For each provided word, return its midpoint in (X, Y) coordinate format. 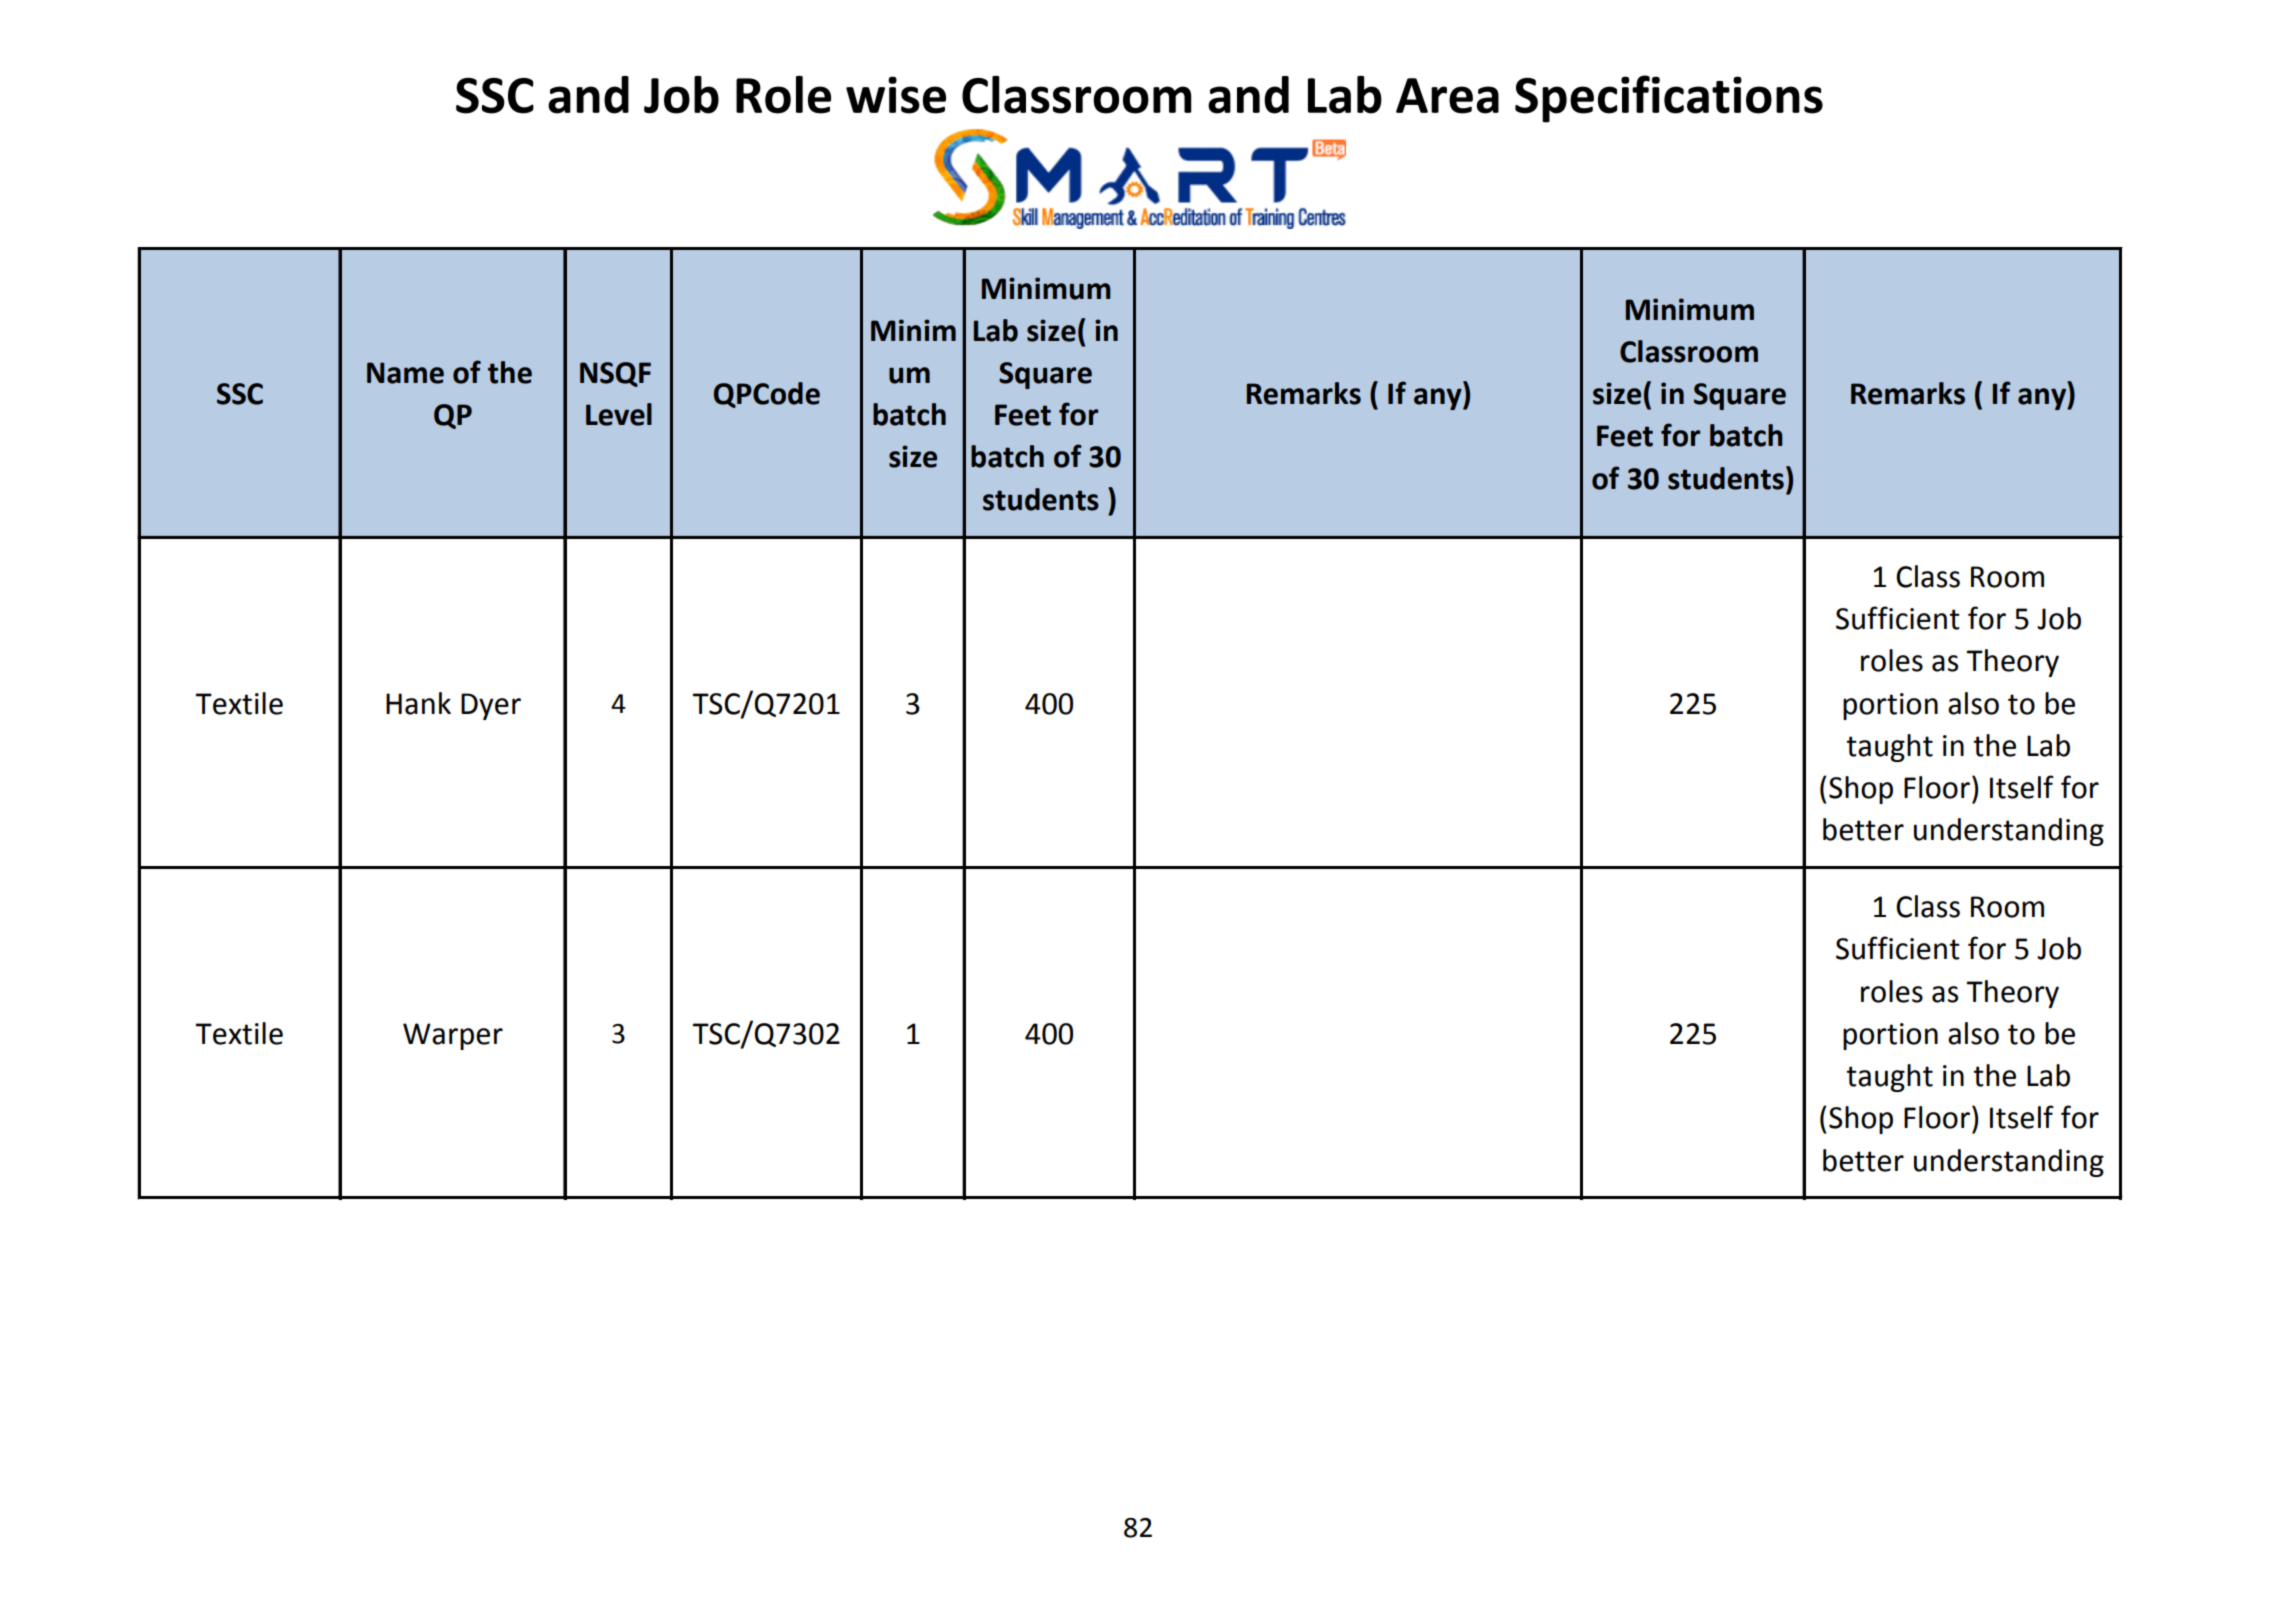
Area (1447, 96)
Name (405, 373)
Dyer (491, 706)
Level (619, 414)
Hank (418, 703)
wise (896, 95)
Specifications (1669, 99)
